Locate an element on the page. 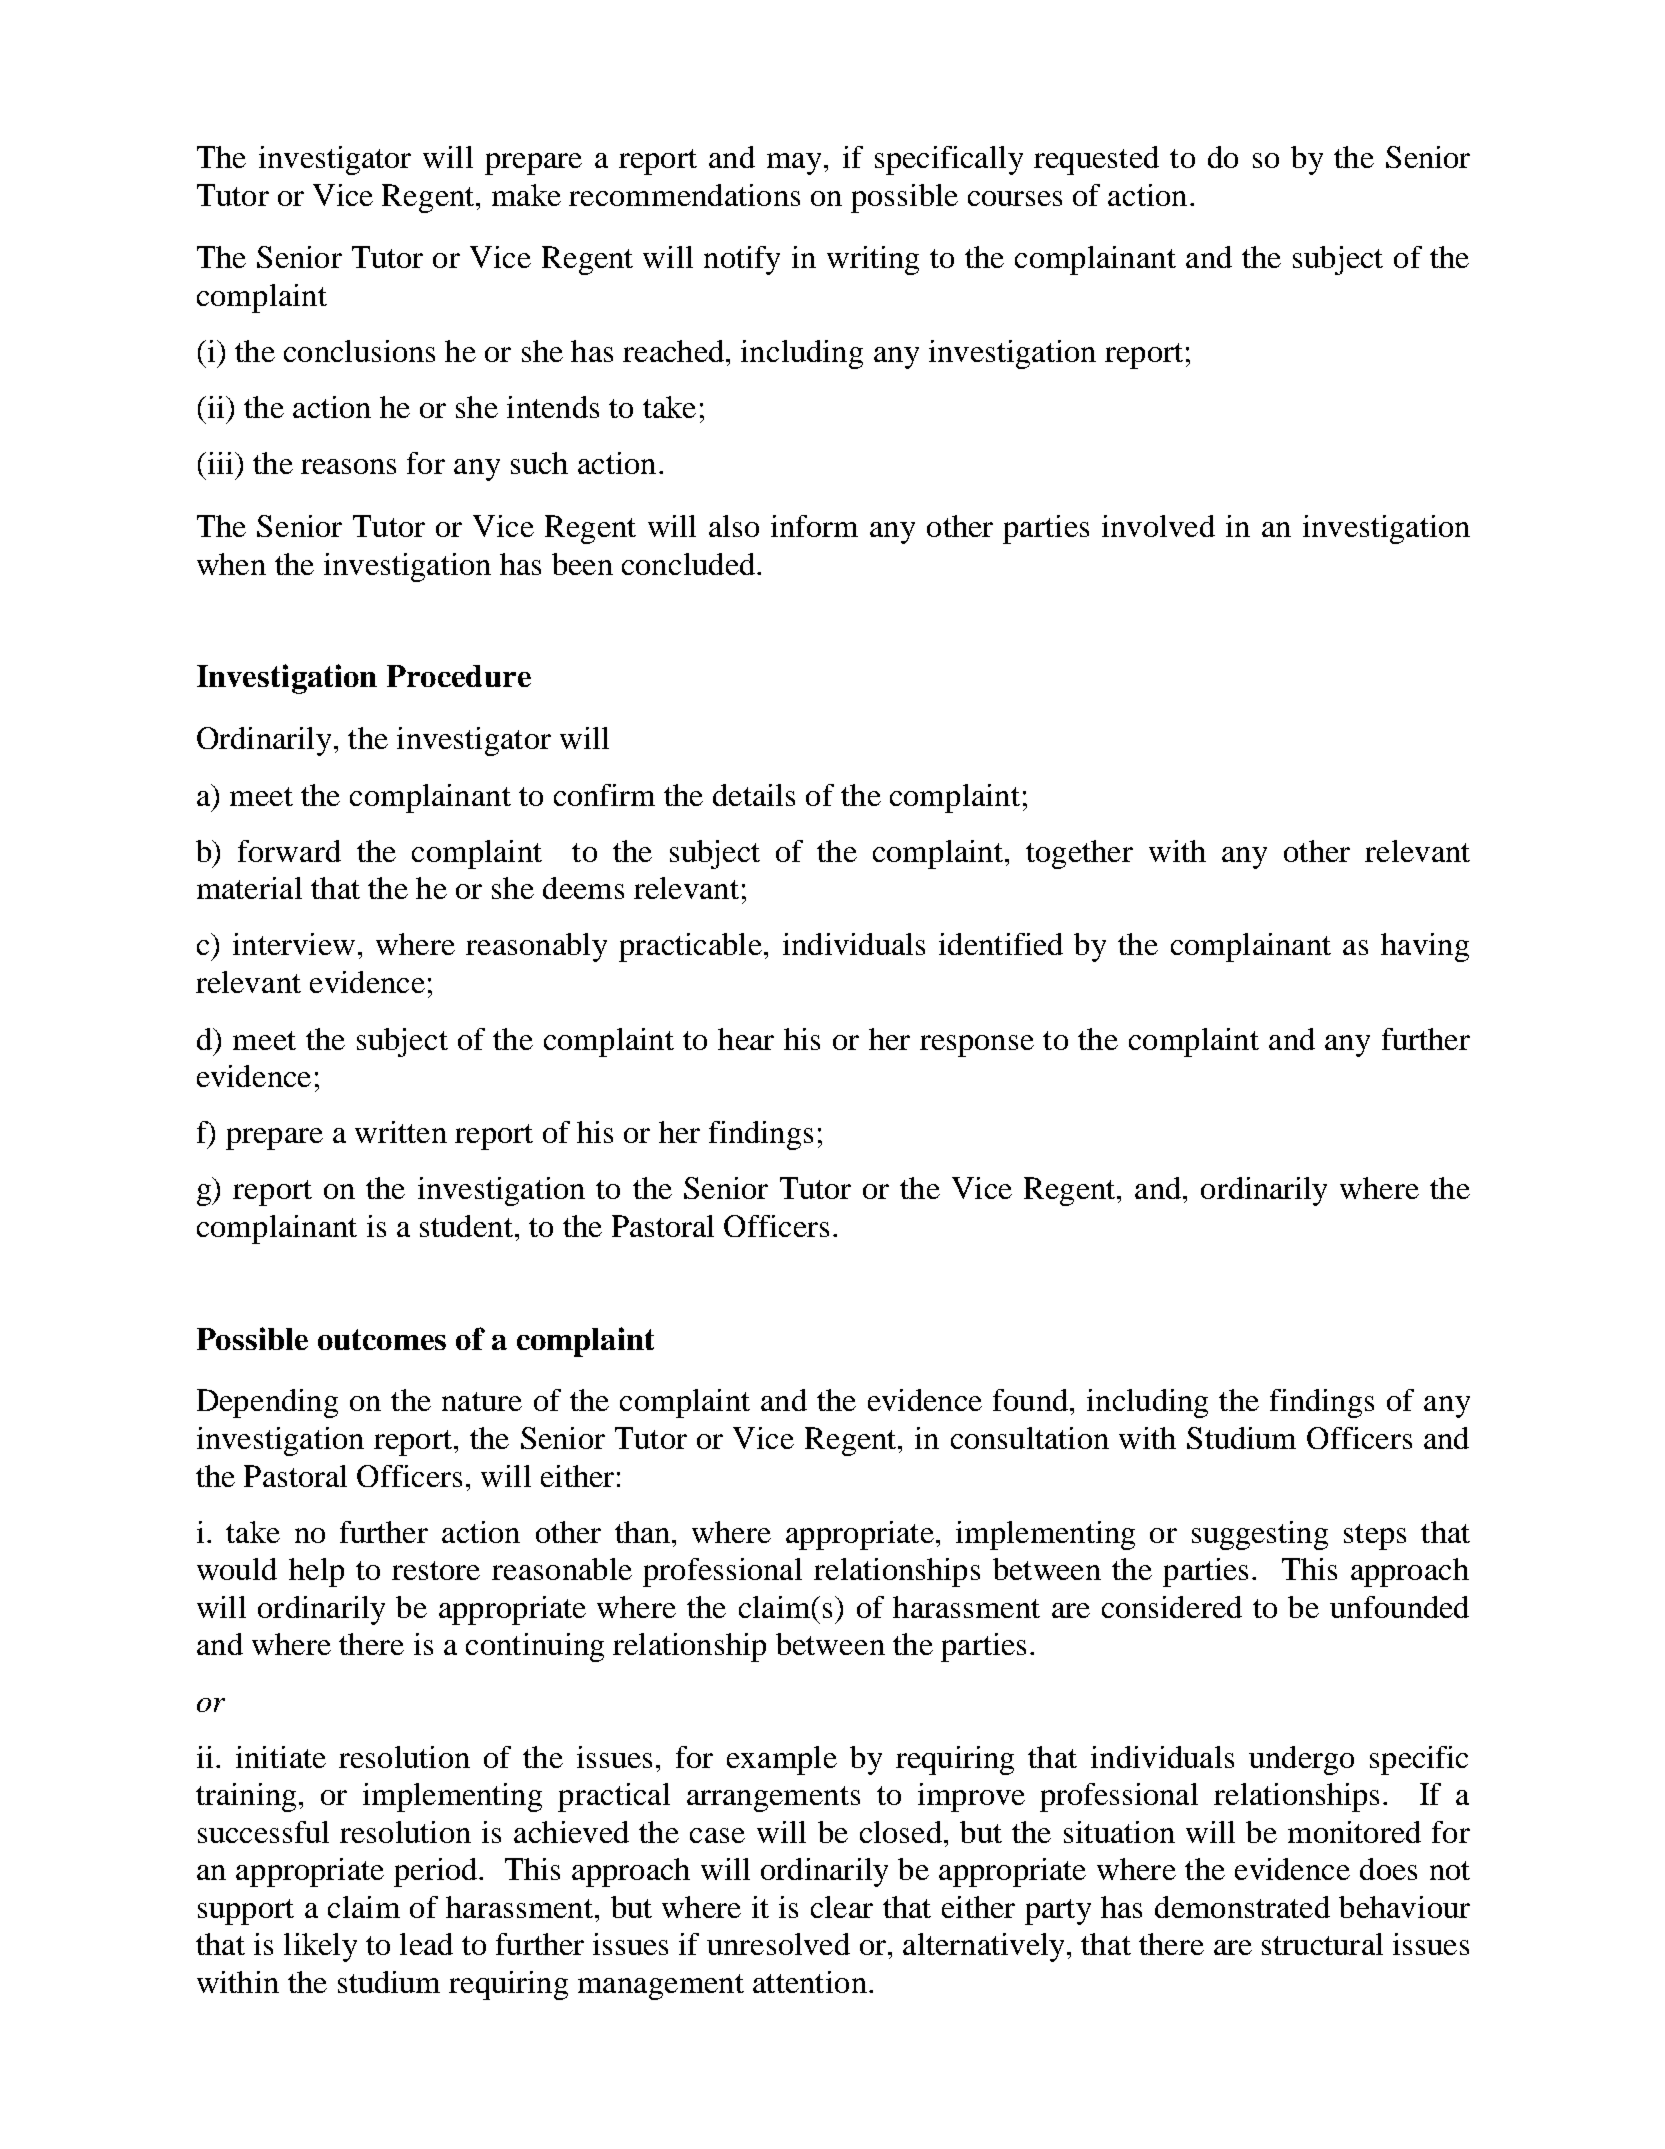 The height and width of the image is (2149, 1665). make is located at coordinates (526, 195).
